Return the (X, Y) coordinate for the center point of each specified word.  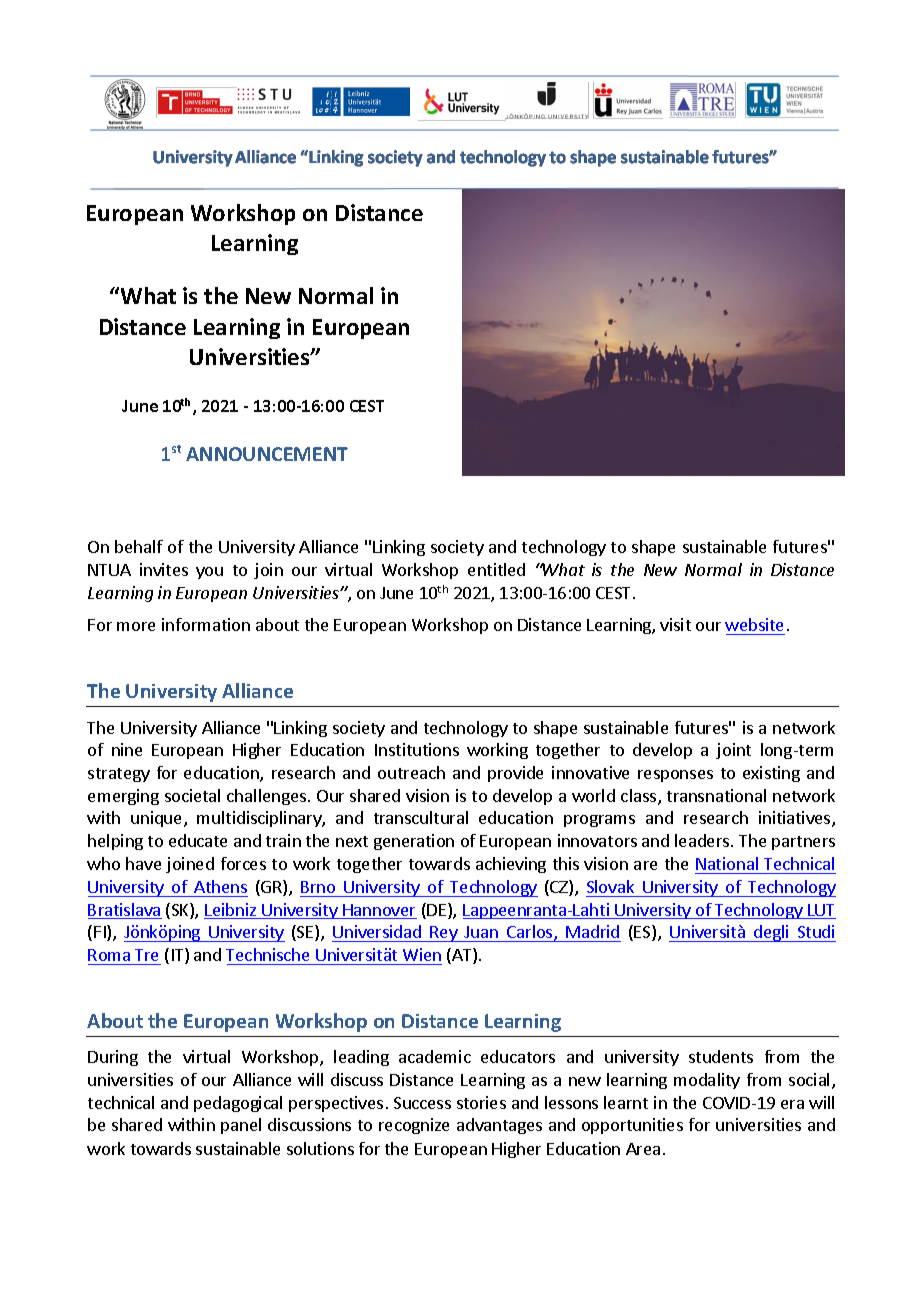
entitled (496, 569)
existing (771, 774)
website (754, 624)
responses (675, 776)
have (143, 863)
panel (241, 1126)
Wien (422, 954)
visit (675, 624)
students (721, 1056)
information (206, 624)
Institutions (417, 749)
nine (127, 749)
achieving (511, 865)
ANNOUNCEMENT (267, 454)
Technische (267, 954)
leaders (702, 840)
